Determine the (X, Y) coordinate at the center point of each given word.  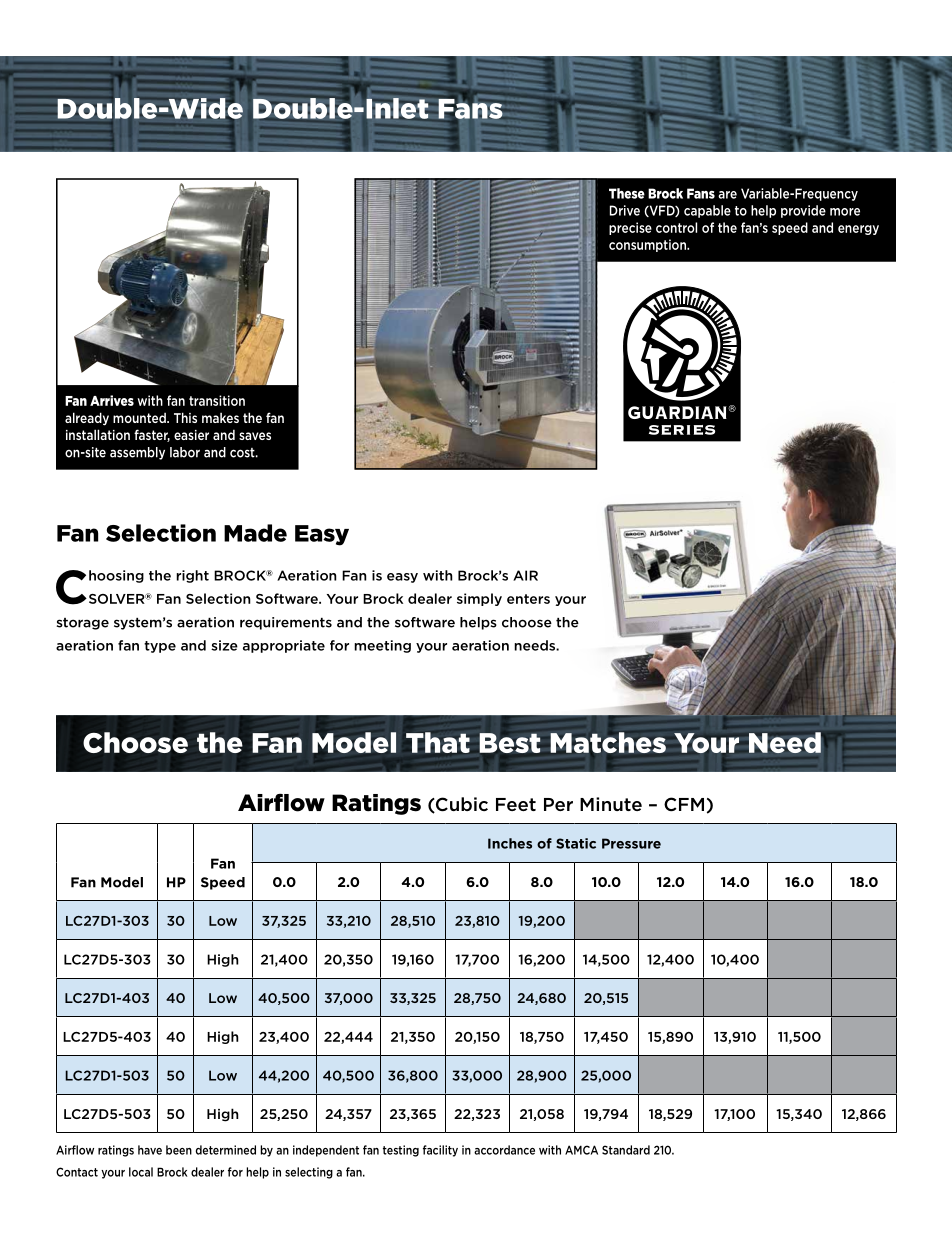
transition (217, 400)
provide (803, 211)
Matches (608, 742)
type (160, 647)
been (179, 1150)
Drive (625, 210)
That (438, 742)
